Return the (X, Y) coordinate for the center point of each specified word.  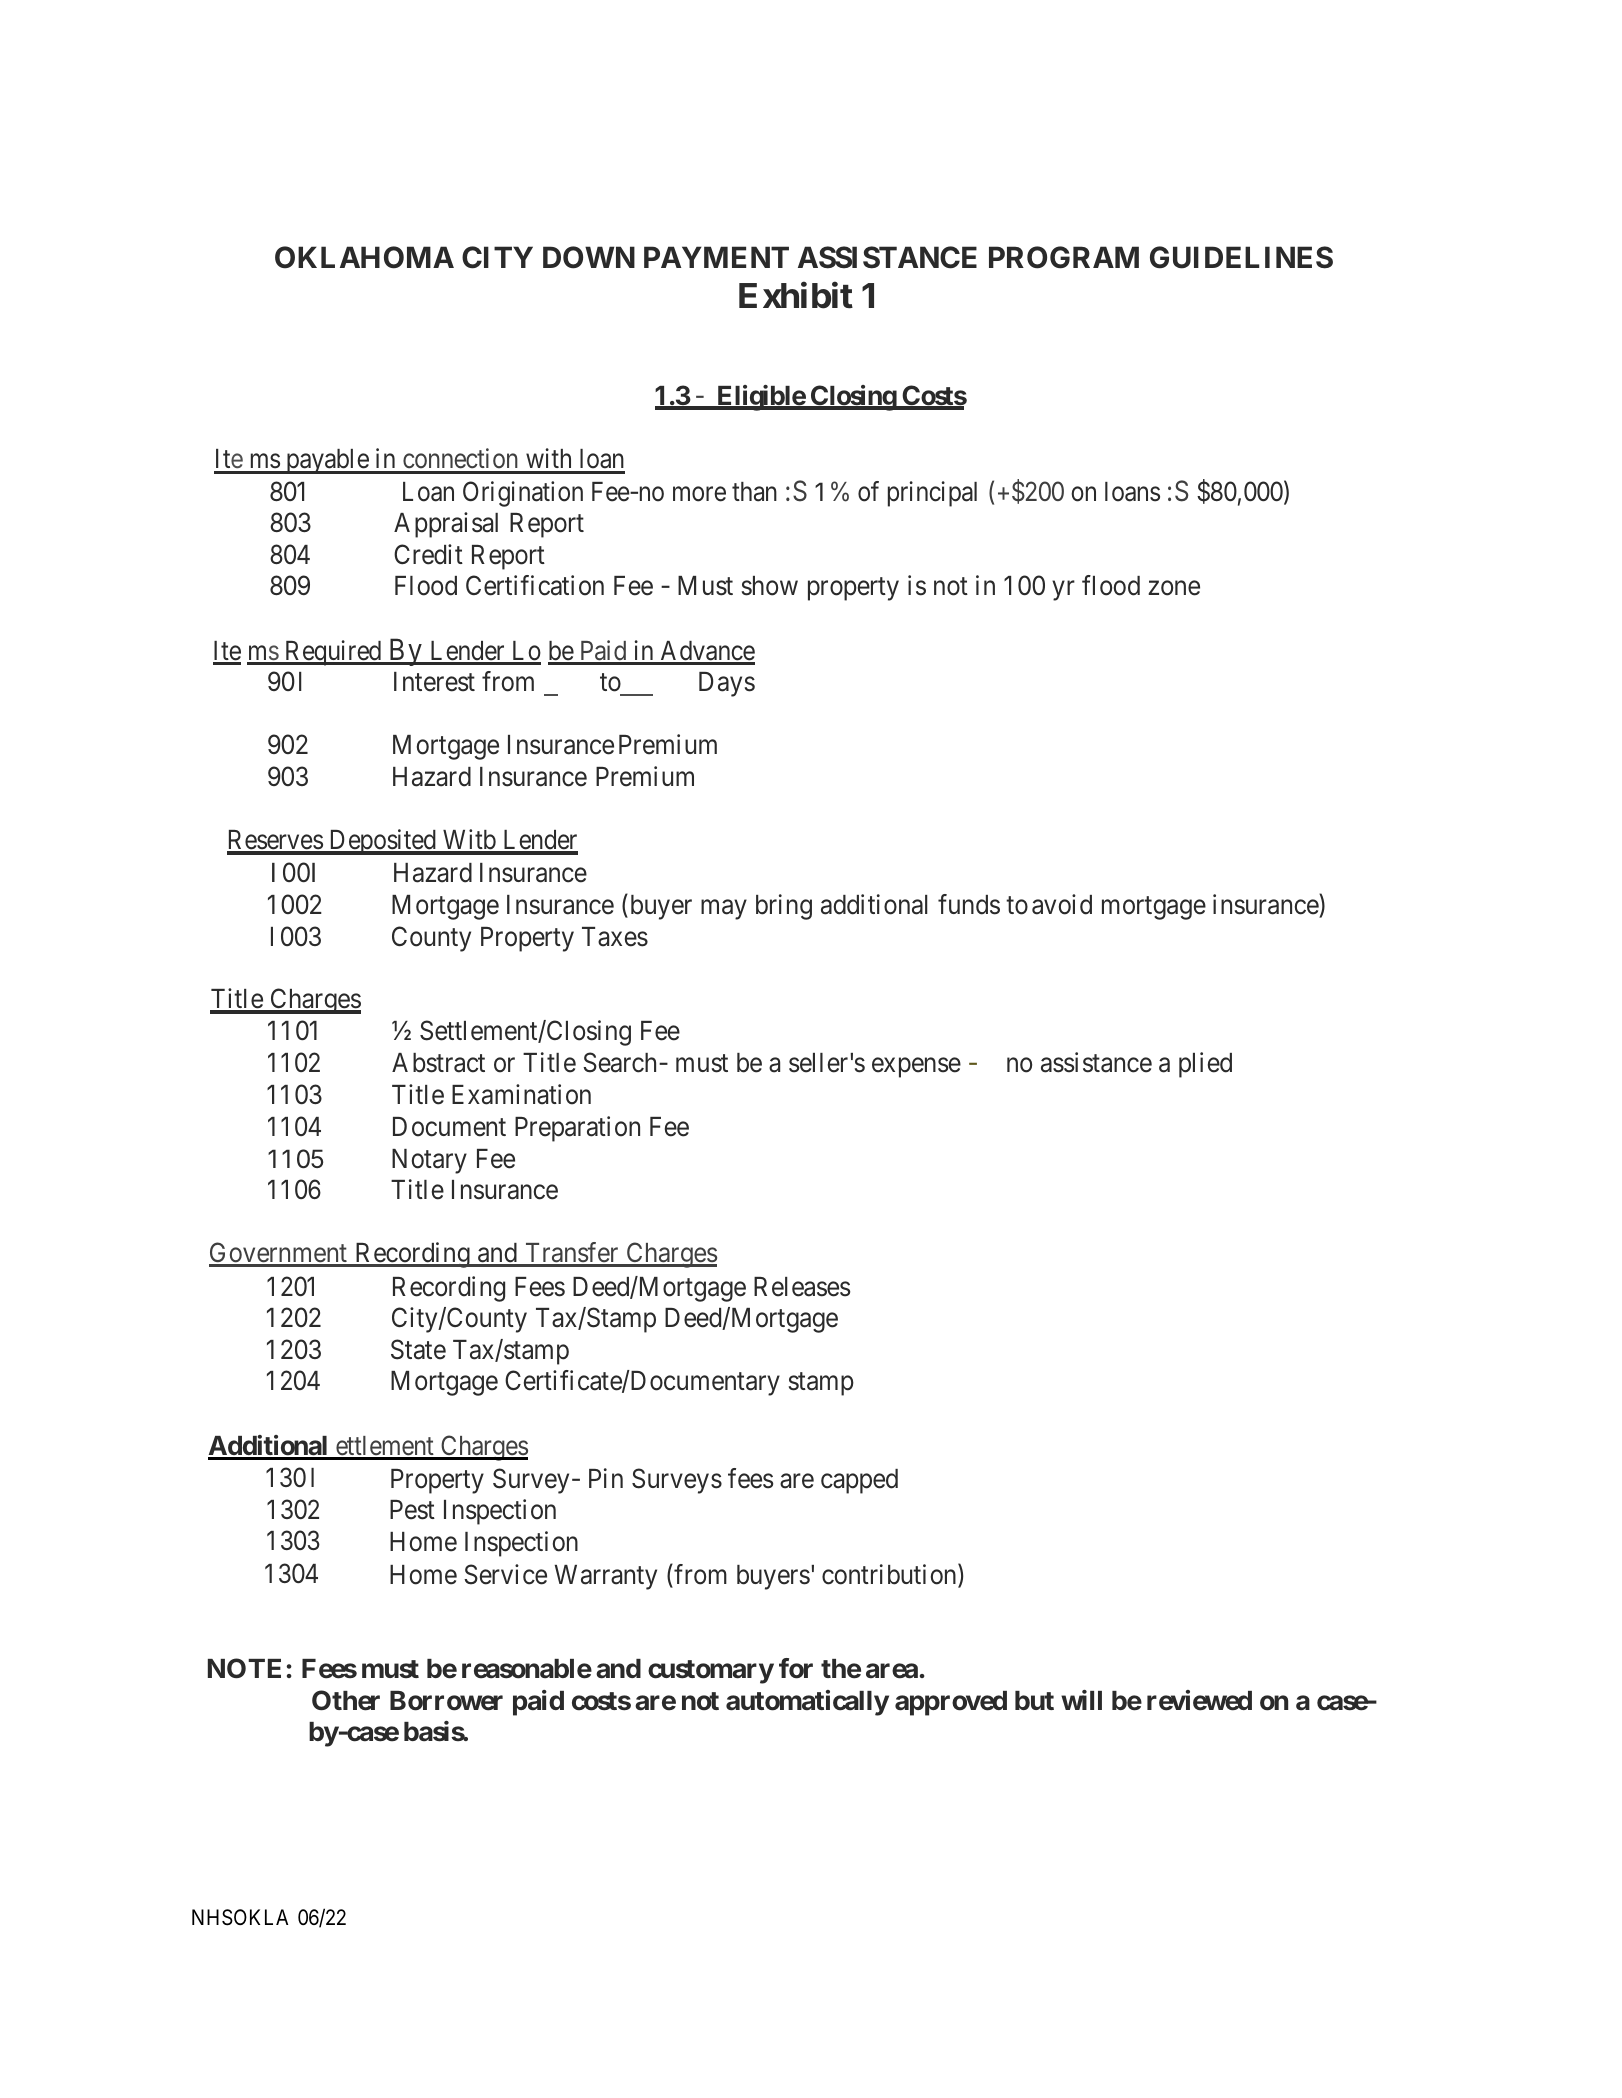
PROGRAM (1064, 257)
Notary (429, 1161)
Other (346, 1700)
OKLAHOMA (364, 257)
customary (711, 1672)
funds (969, 904)
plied (1205, 1065)
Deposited (382, 842)
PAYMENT (716, 257)
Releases (802, 1287)
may (724, 910)
